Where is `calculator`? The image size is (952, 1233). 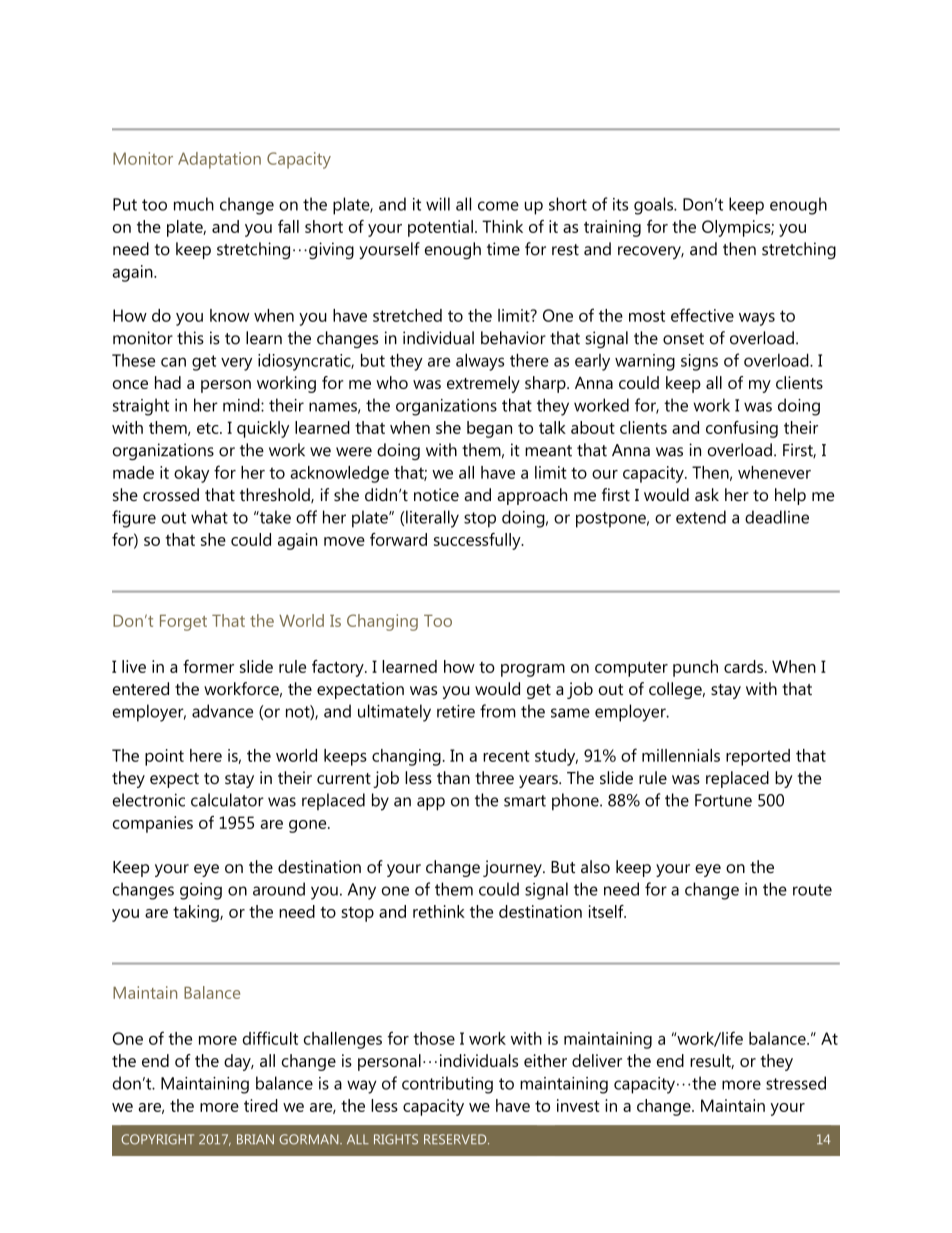 calculator is located at coordinates (227, 800).
